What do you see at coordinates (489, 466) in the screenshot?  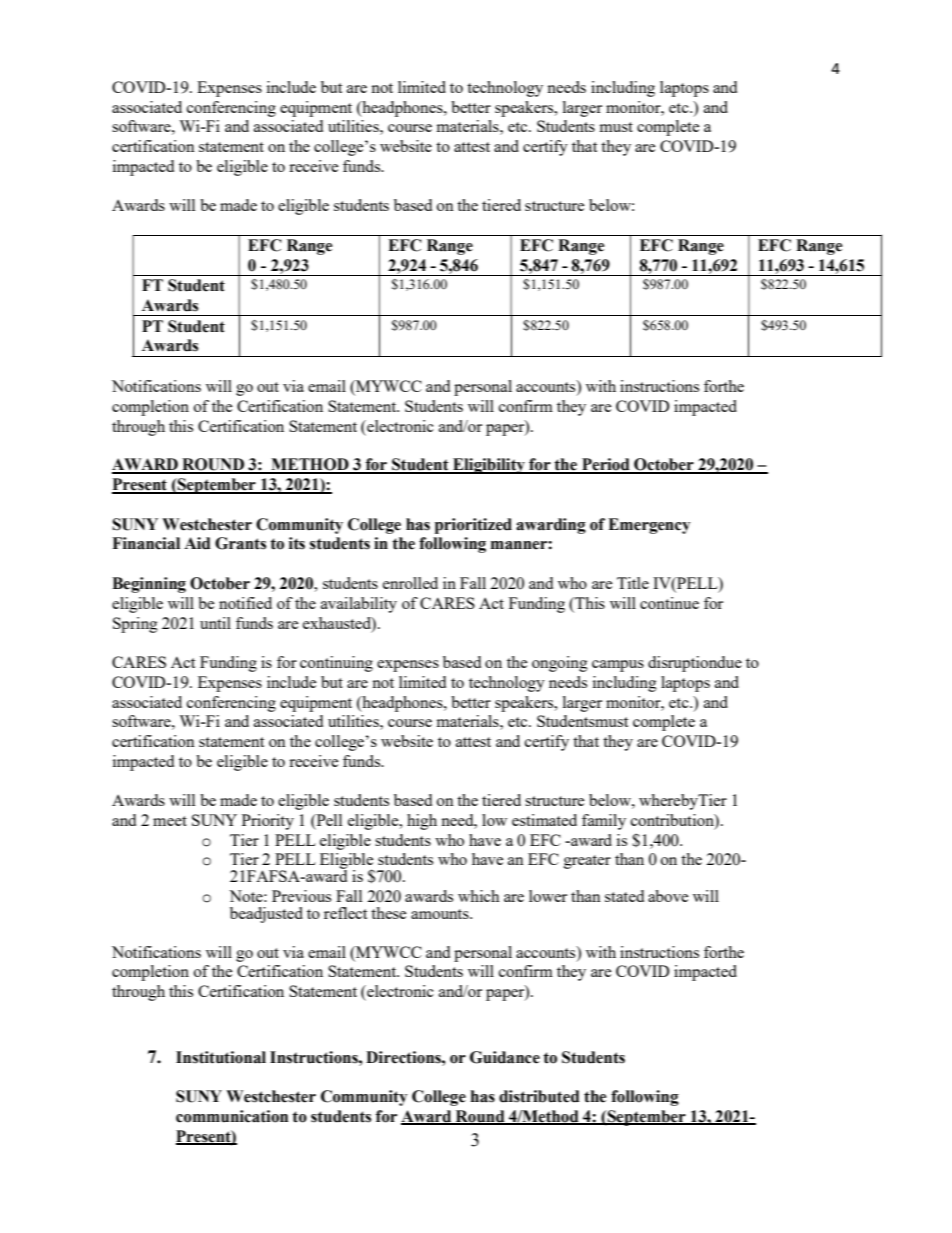 I see `Eligibility` at bounding box center [489, 466].
